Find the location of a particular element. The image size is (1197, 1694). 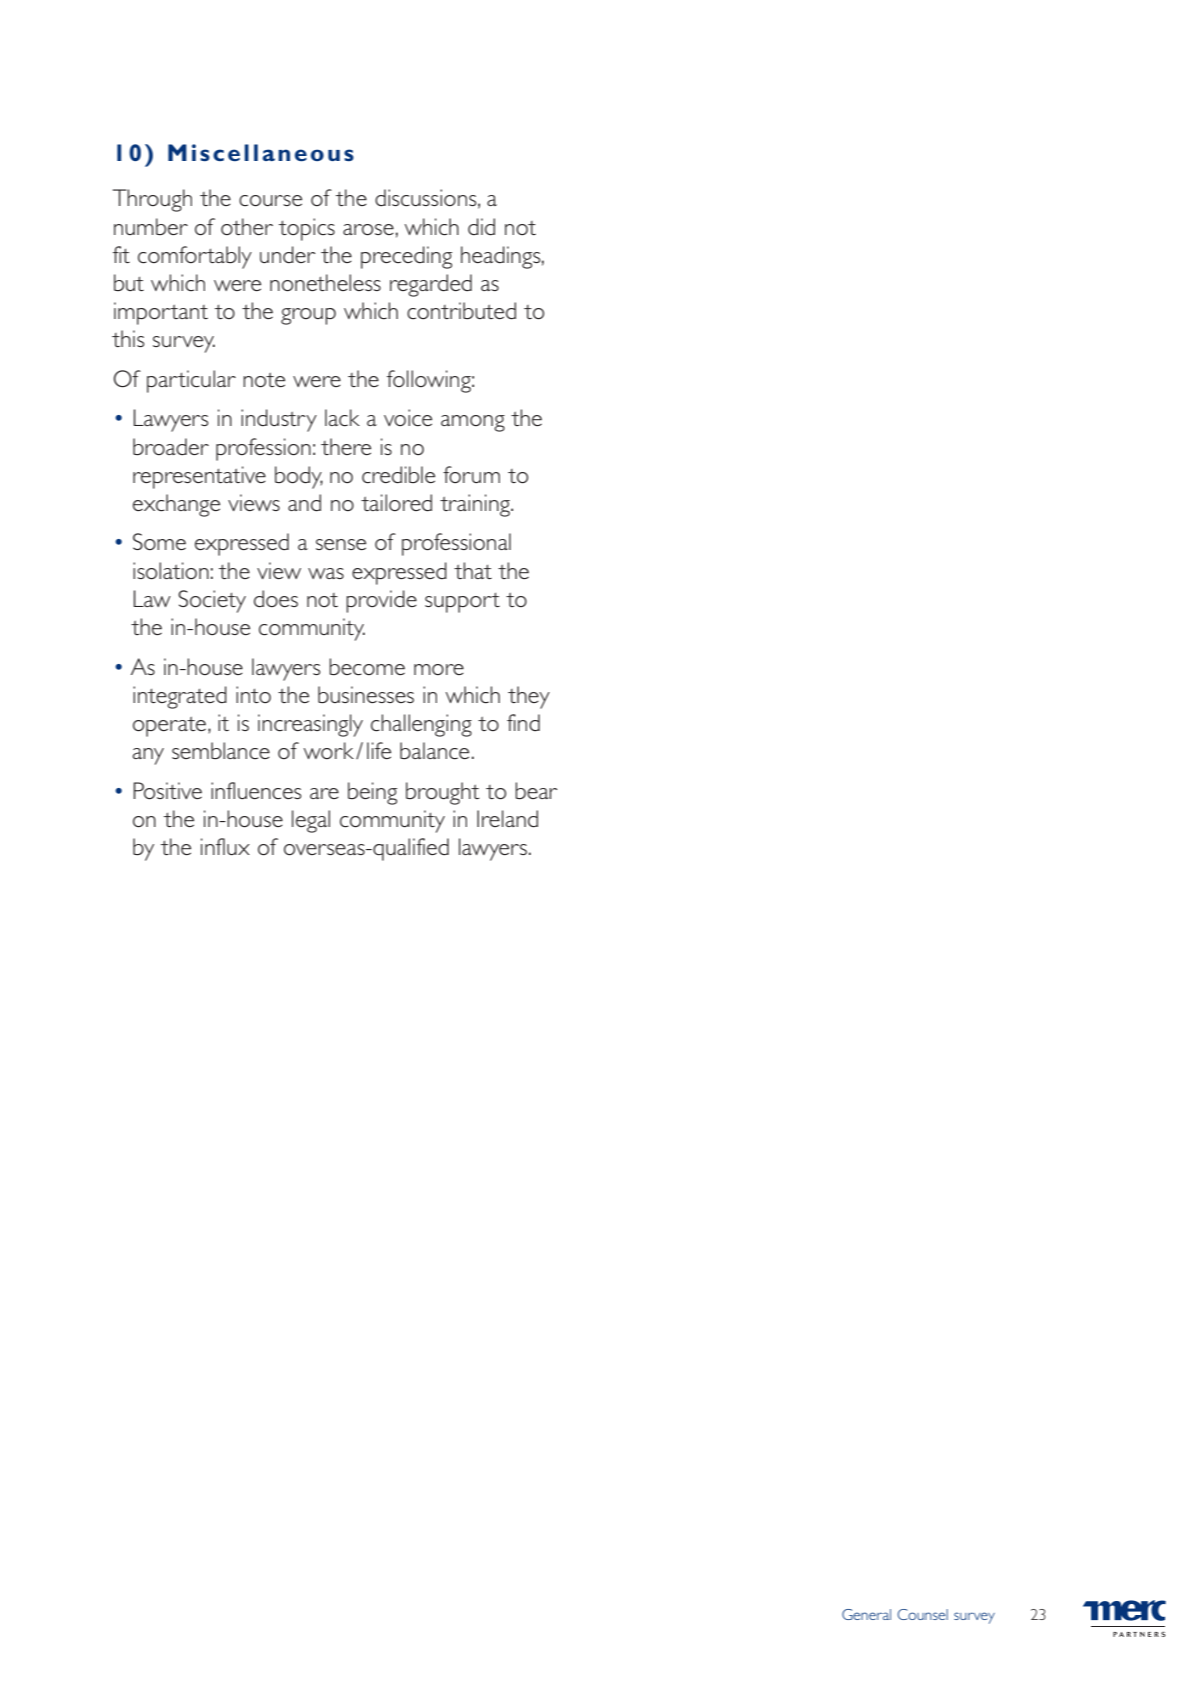

that is located at coordinates (473, 570).
